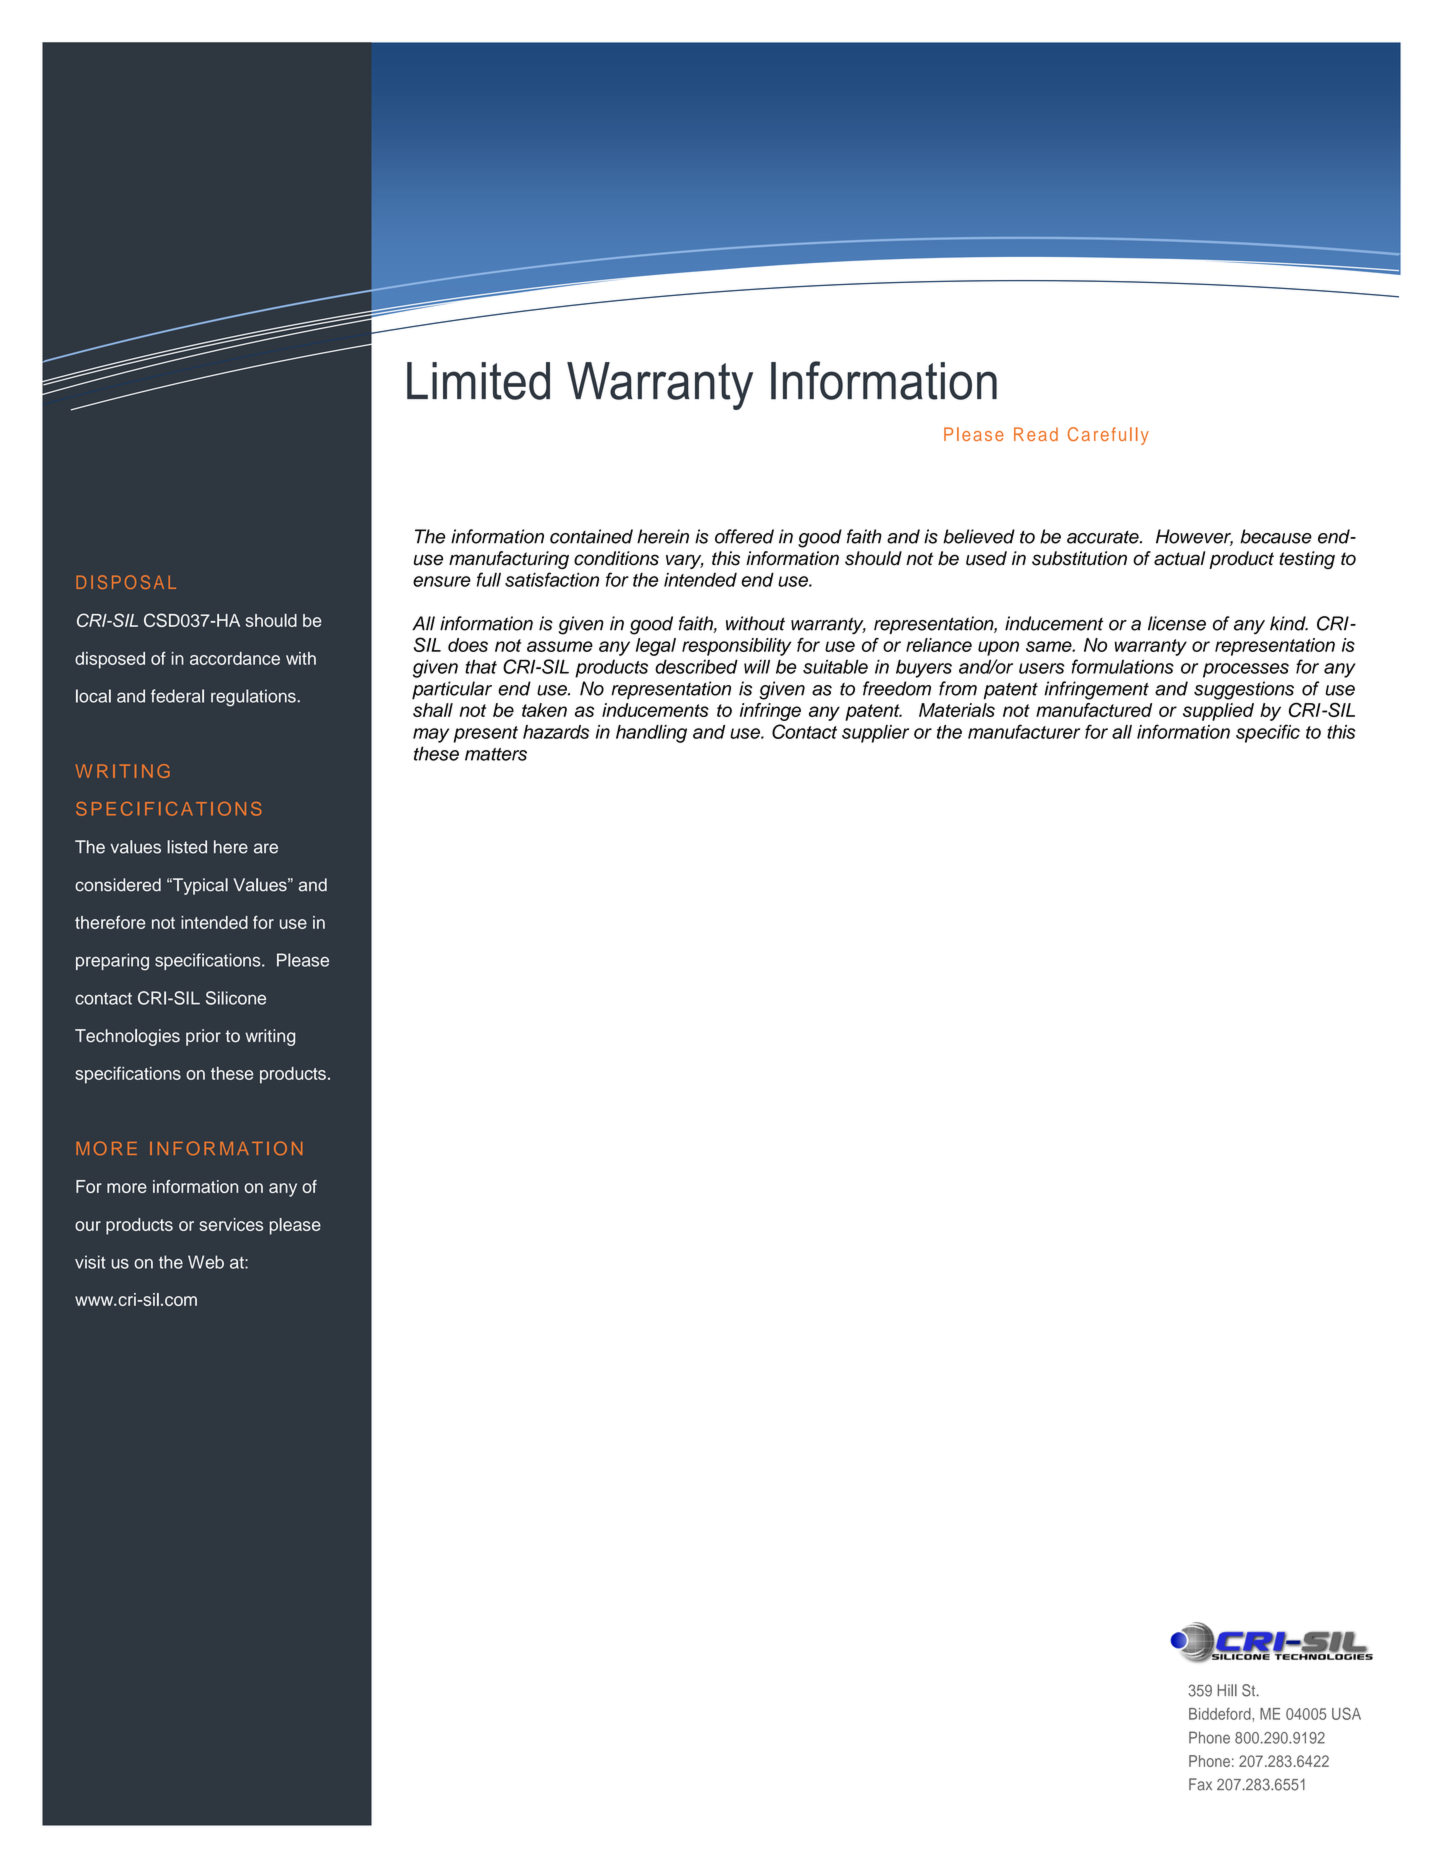 This page has height=1868, width=1443. I want to click on Web, so click(206, 1262).
